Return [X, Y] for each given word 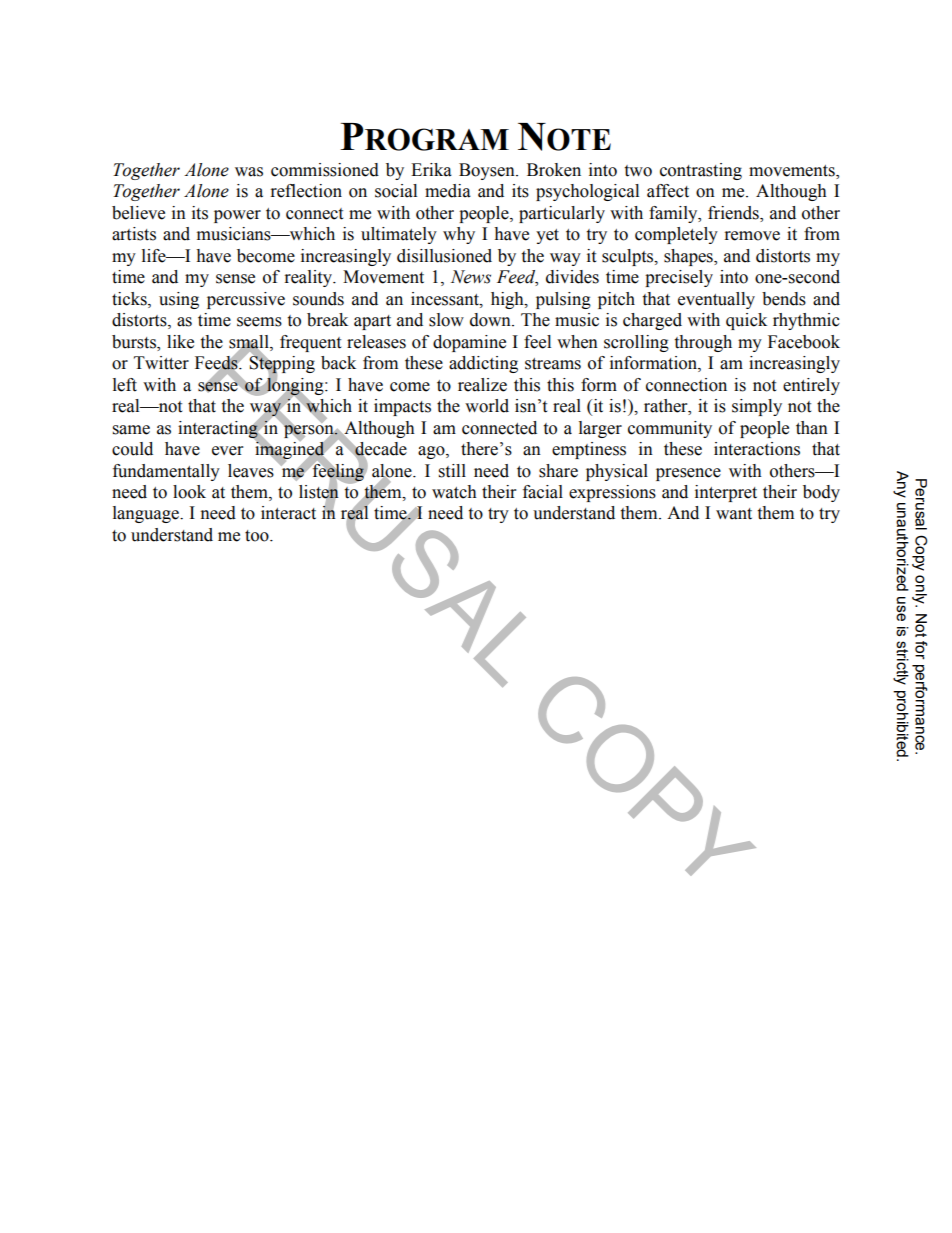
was [249, 172]
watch [454, 492]
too [258, 536]
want [734, 514]
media [448, 191]
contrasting [701, 171]
